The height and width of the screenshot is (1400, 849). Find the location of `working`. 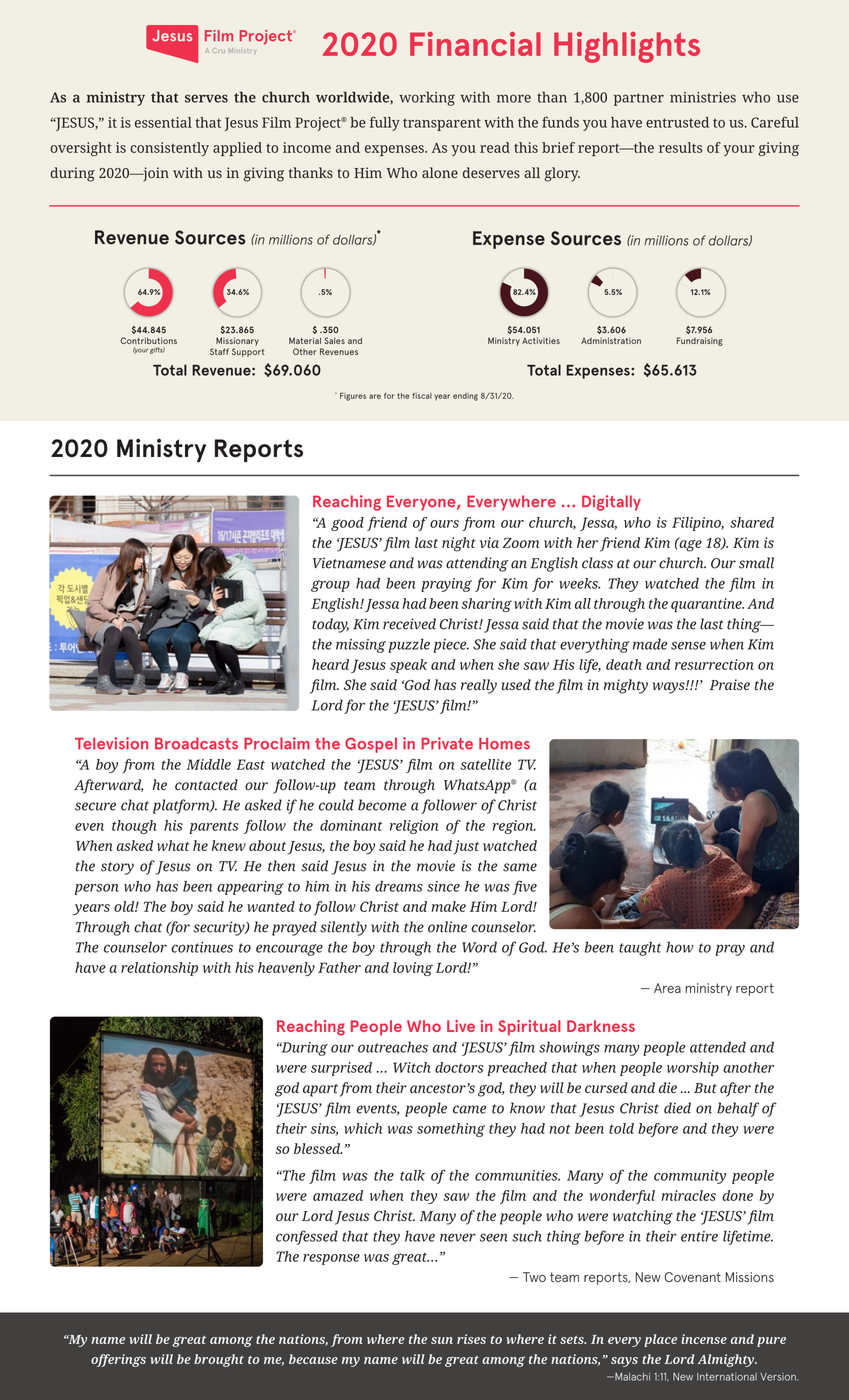

working is located at coordinates (427, 98).
